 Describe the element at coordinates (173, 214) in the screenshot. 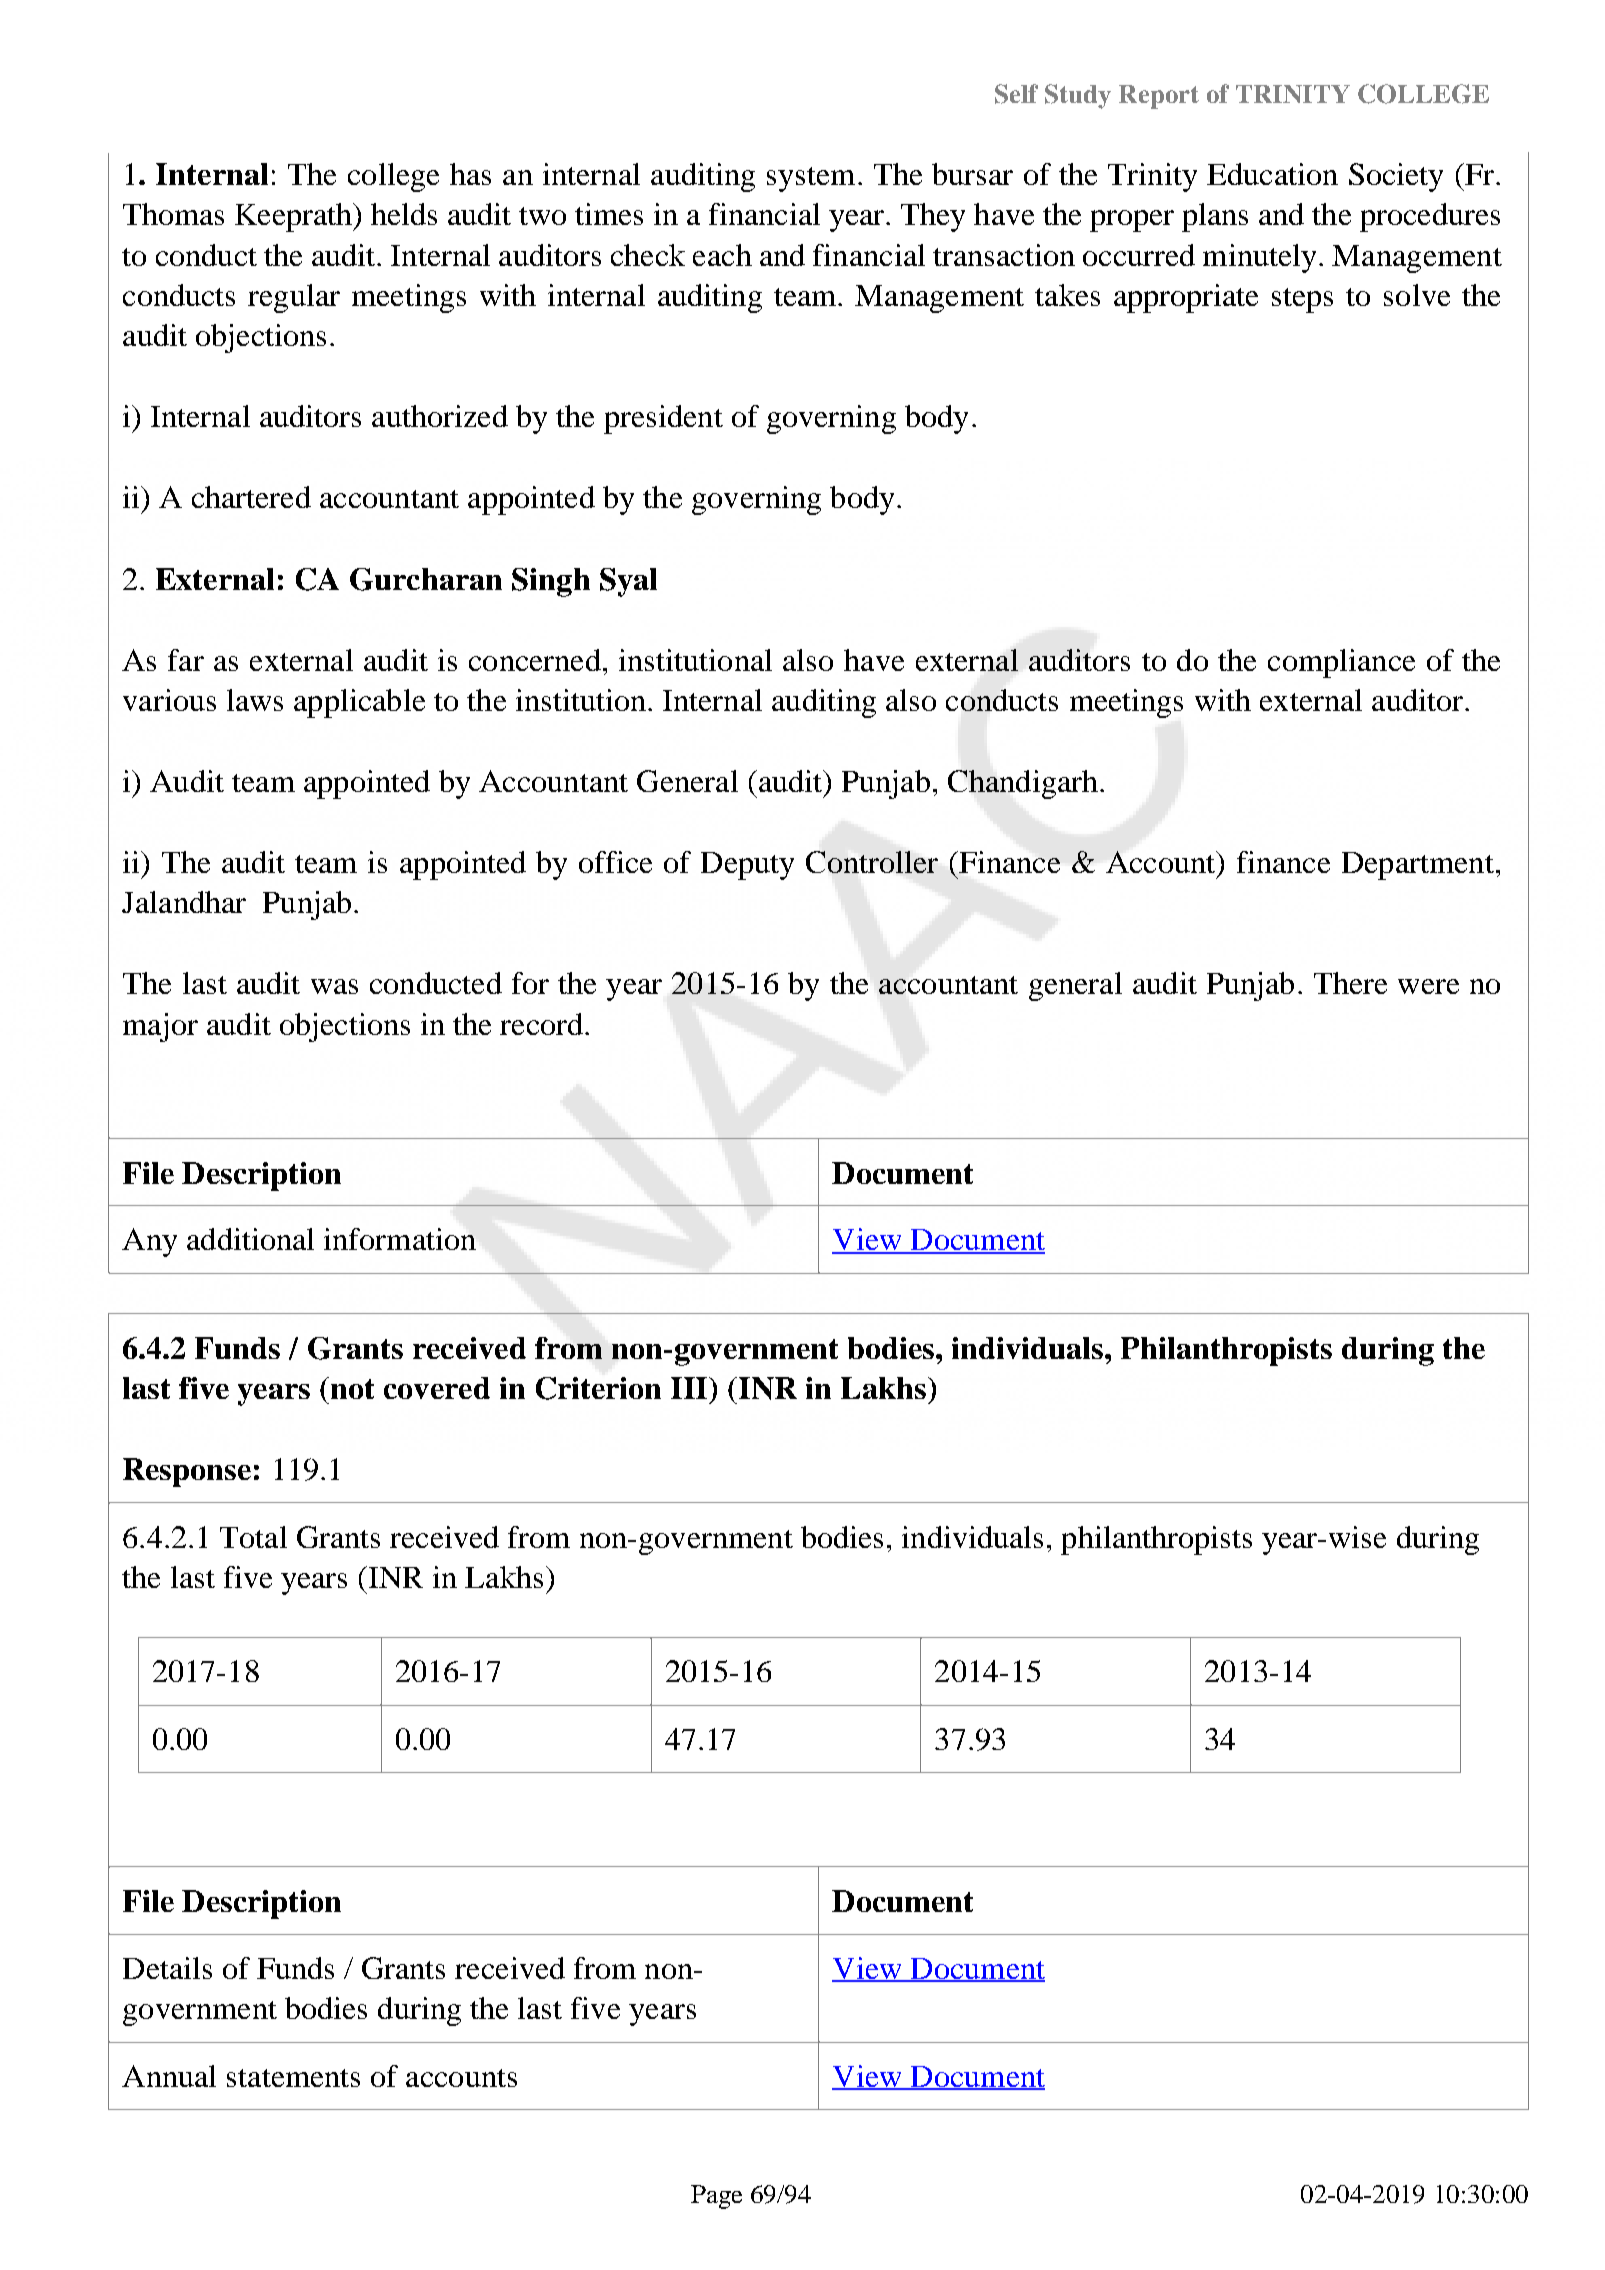

I see `Thomas` at that location.
